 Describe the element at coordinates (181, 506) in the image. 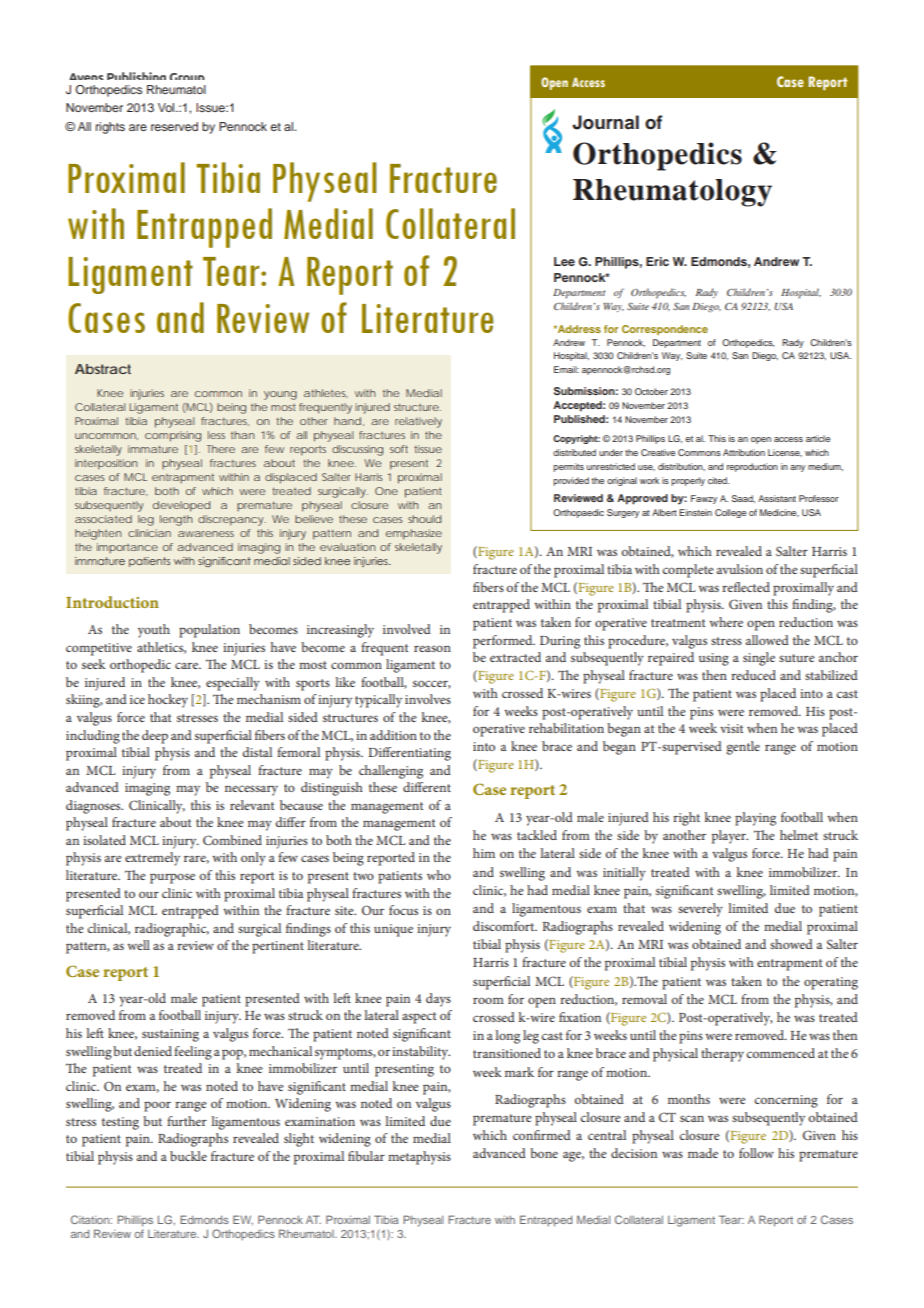

I see `developed` at that location.
